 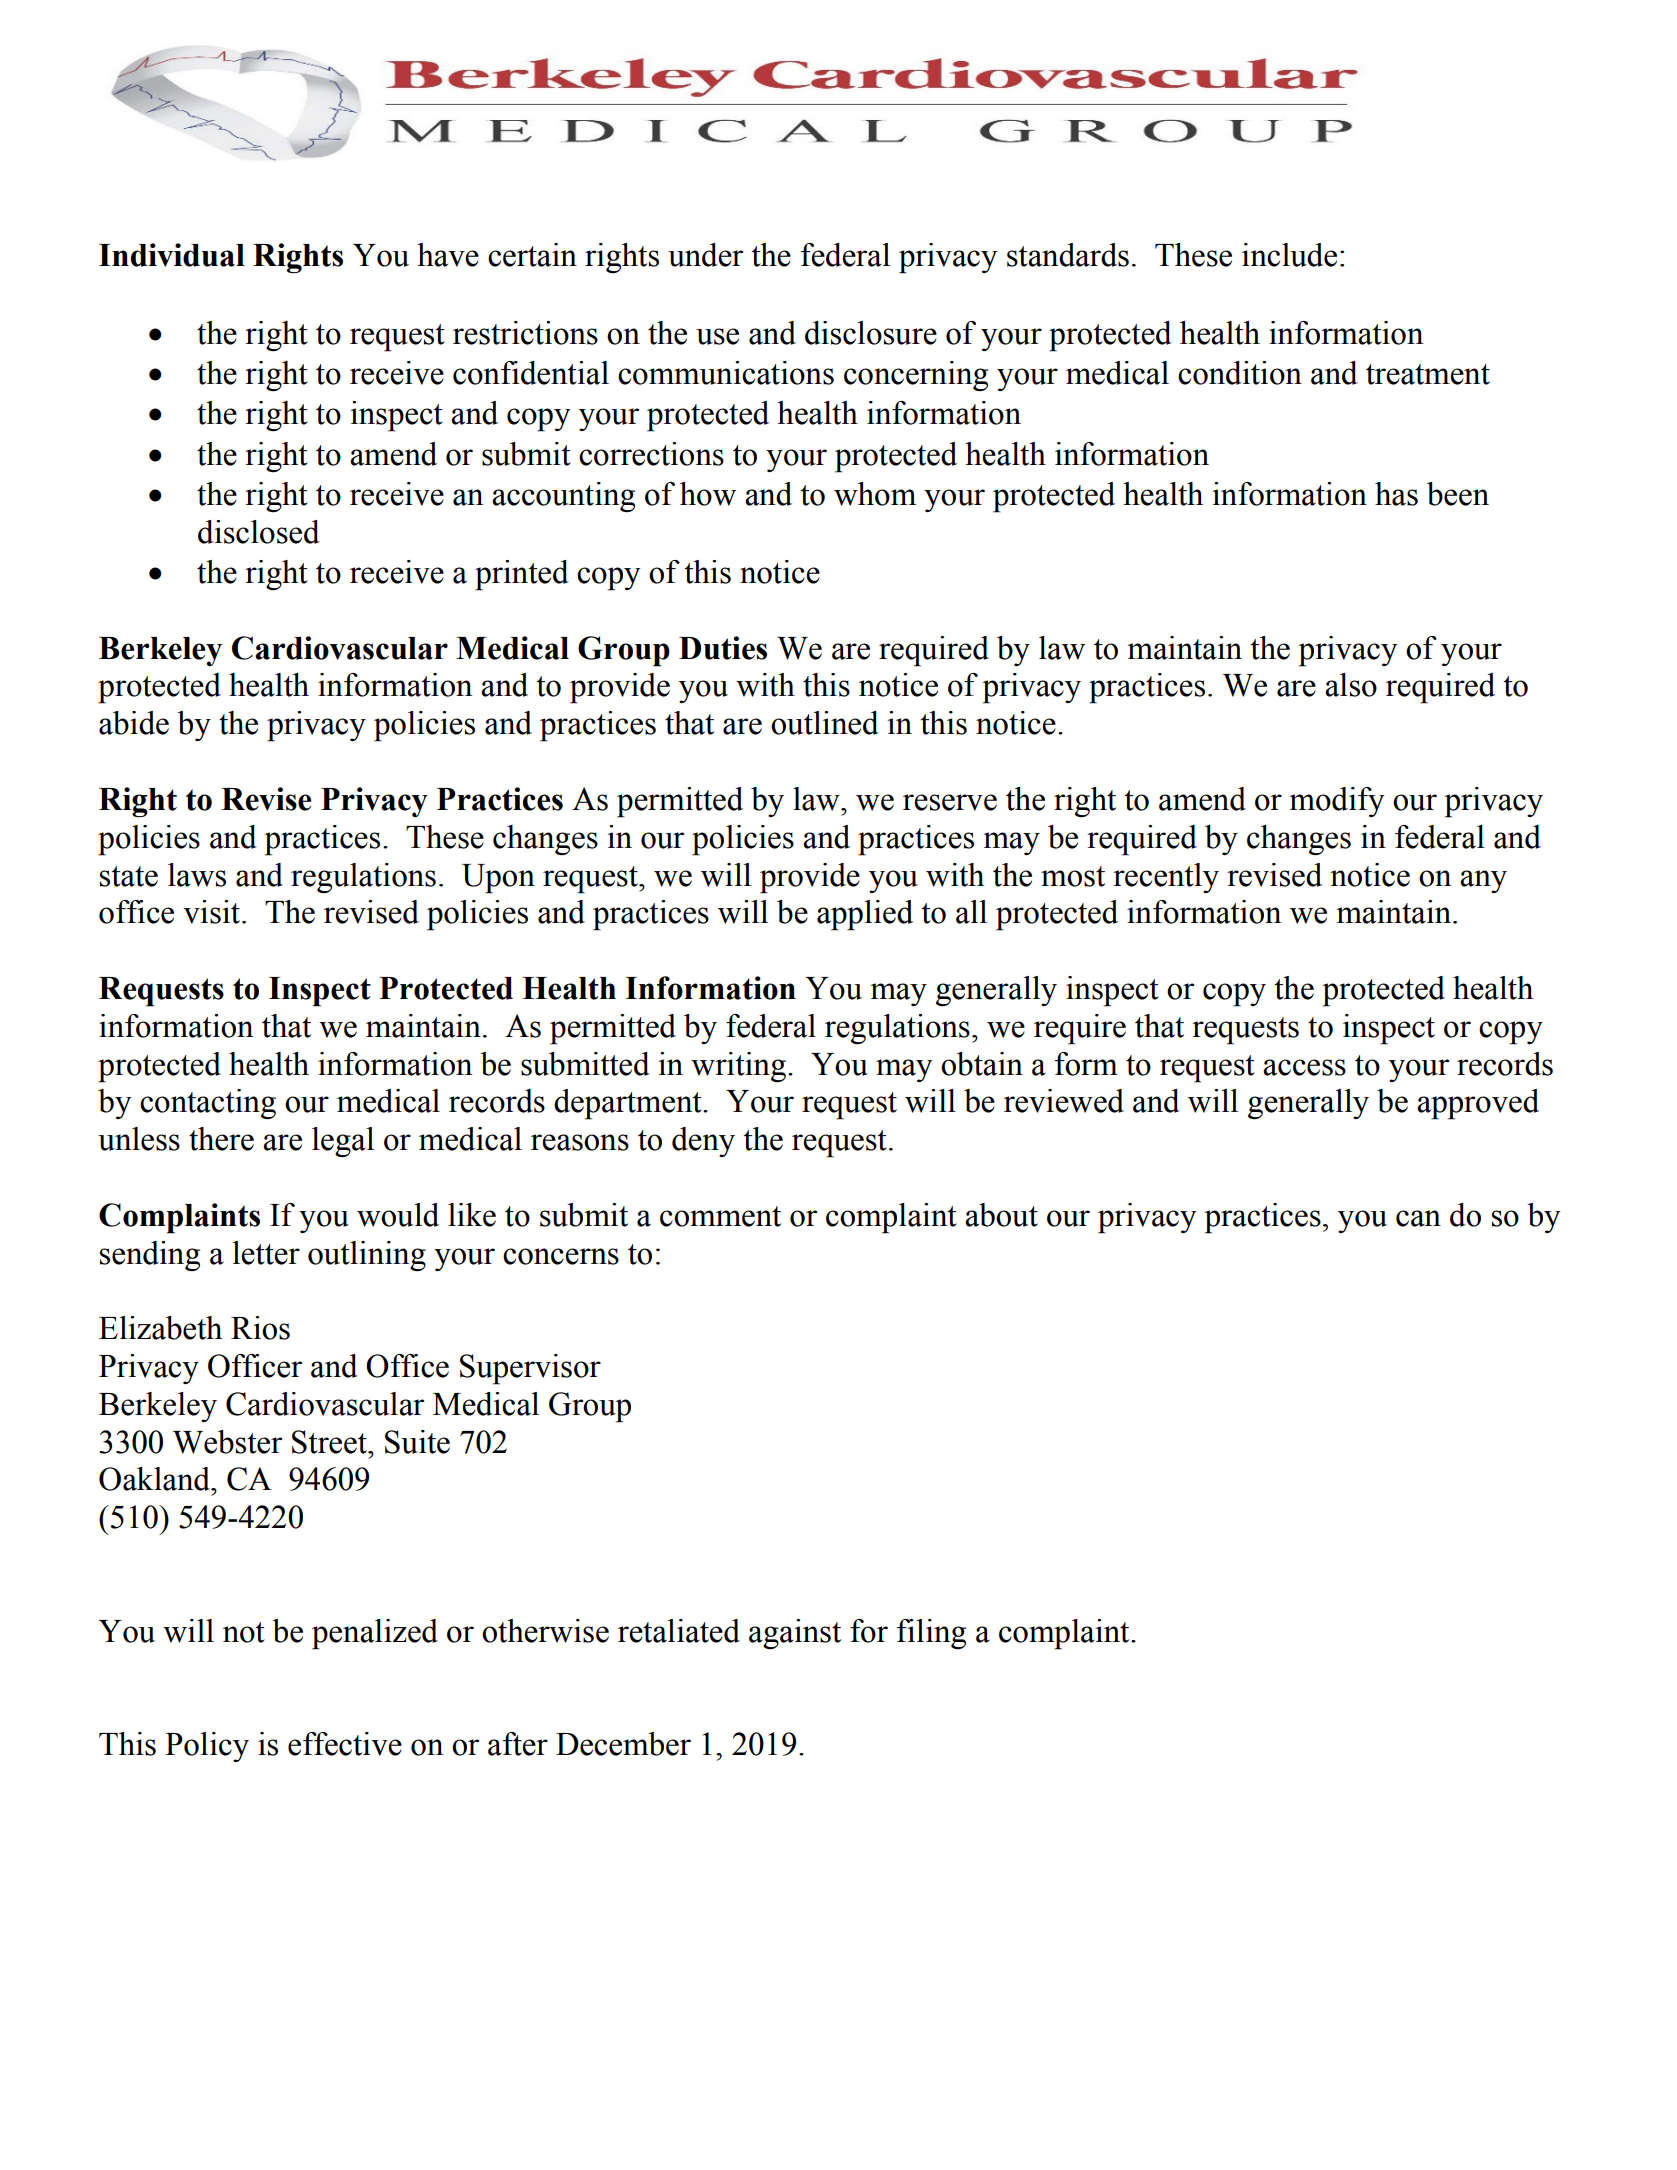 What do you see at coordinates (931, 1634) in the document?
I see `filing` at bounding box center [931, 1634].
